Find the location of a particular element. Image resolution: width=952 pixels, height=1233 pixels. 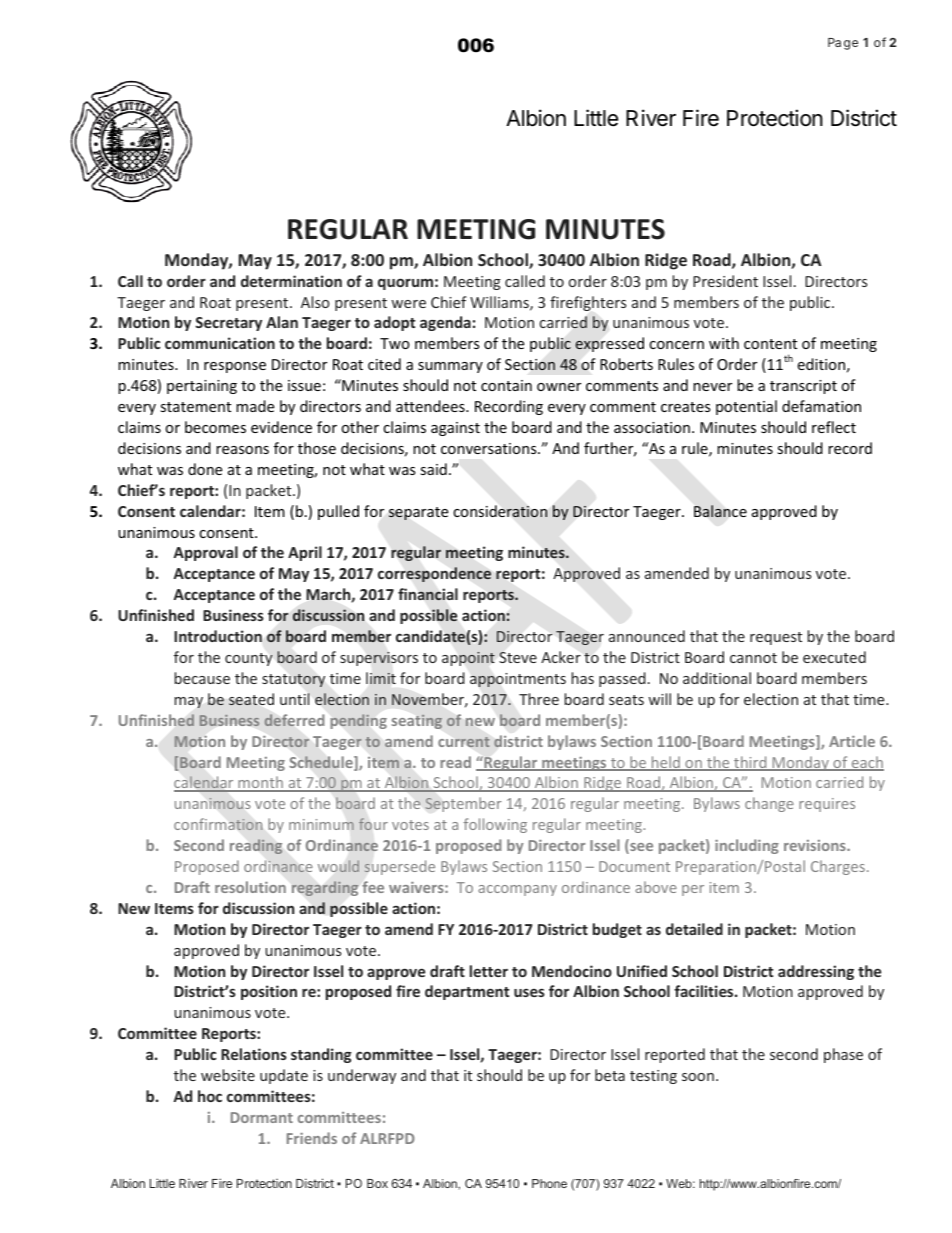

accompany is located at coordinates (517, 890).
